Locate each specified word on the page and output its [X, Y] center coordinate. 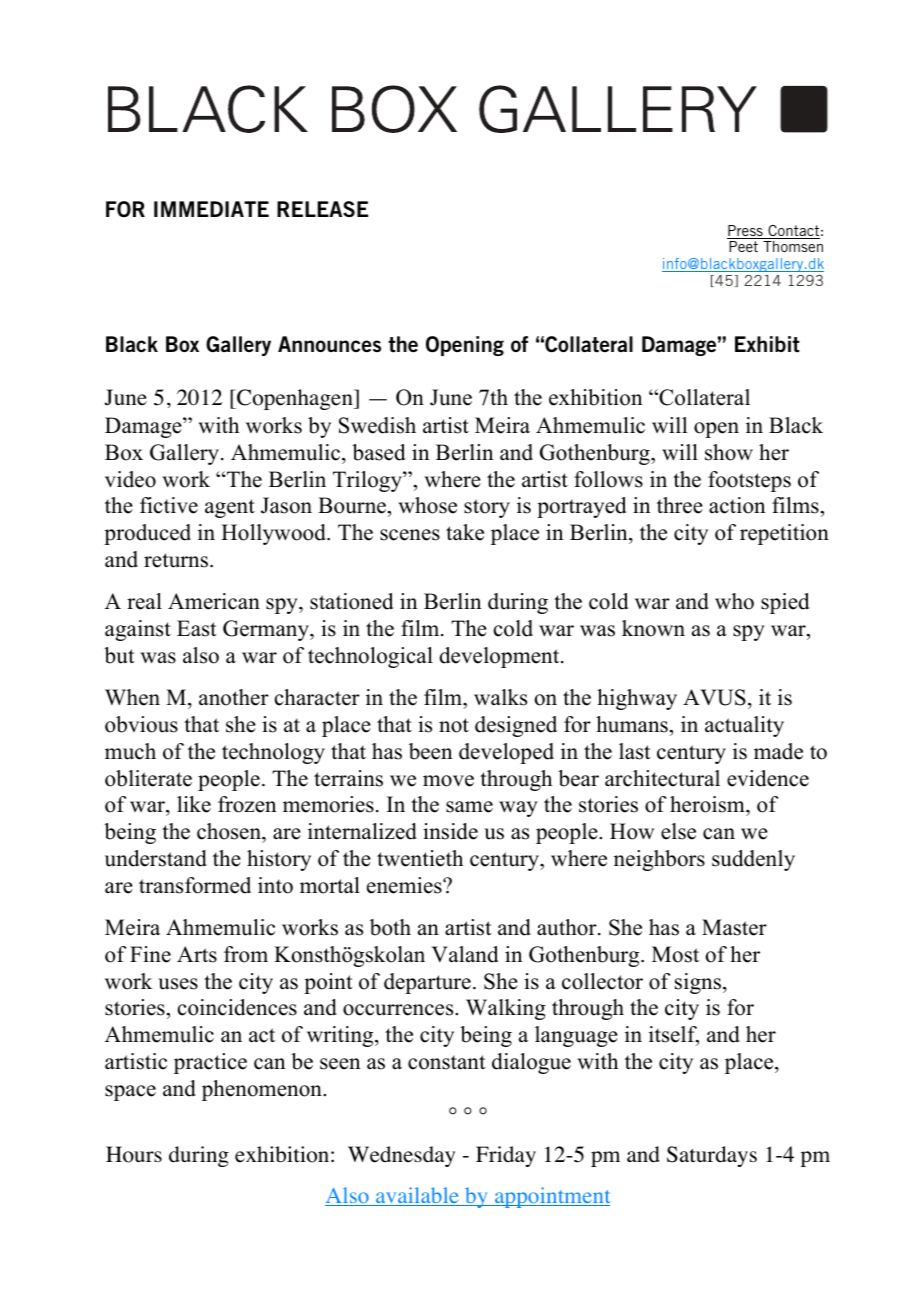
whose [427, 505]
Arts [197, 954]
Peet [743, 246]
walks [500, 697]
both [390, 927]
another [234, 697]
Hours [134, 1154]
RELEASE [322, 209]
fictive [169, 505]
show [729, 452]
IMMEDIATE [211, 209]
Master [734, 927]
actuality [744, 726]
